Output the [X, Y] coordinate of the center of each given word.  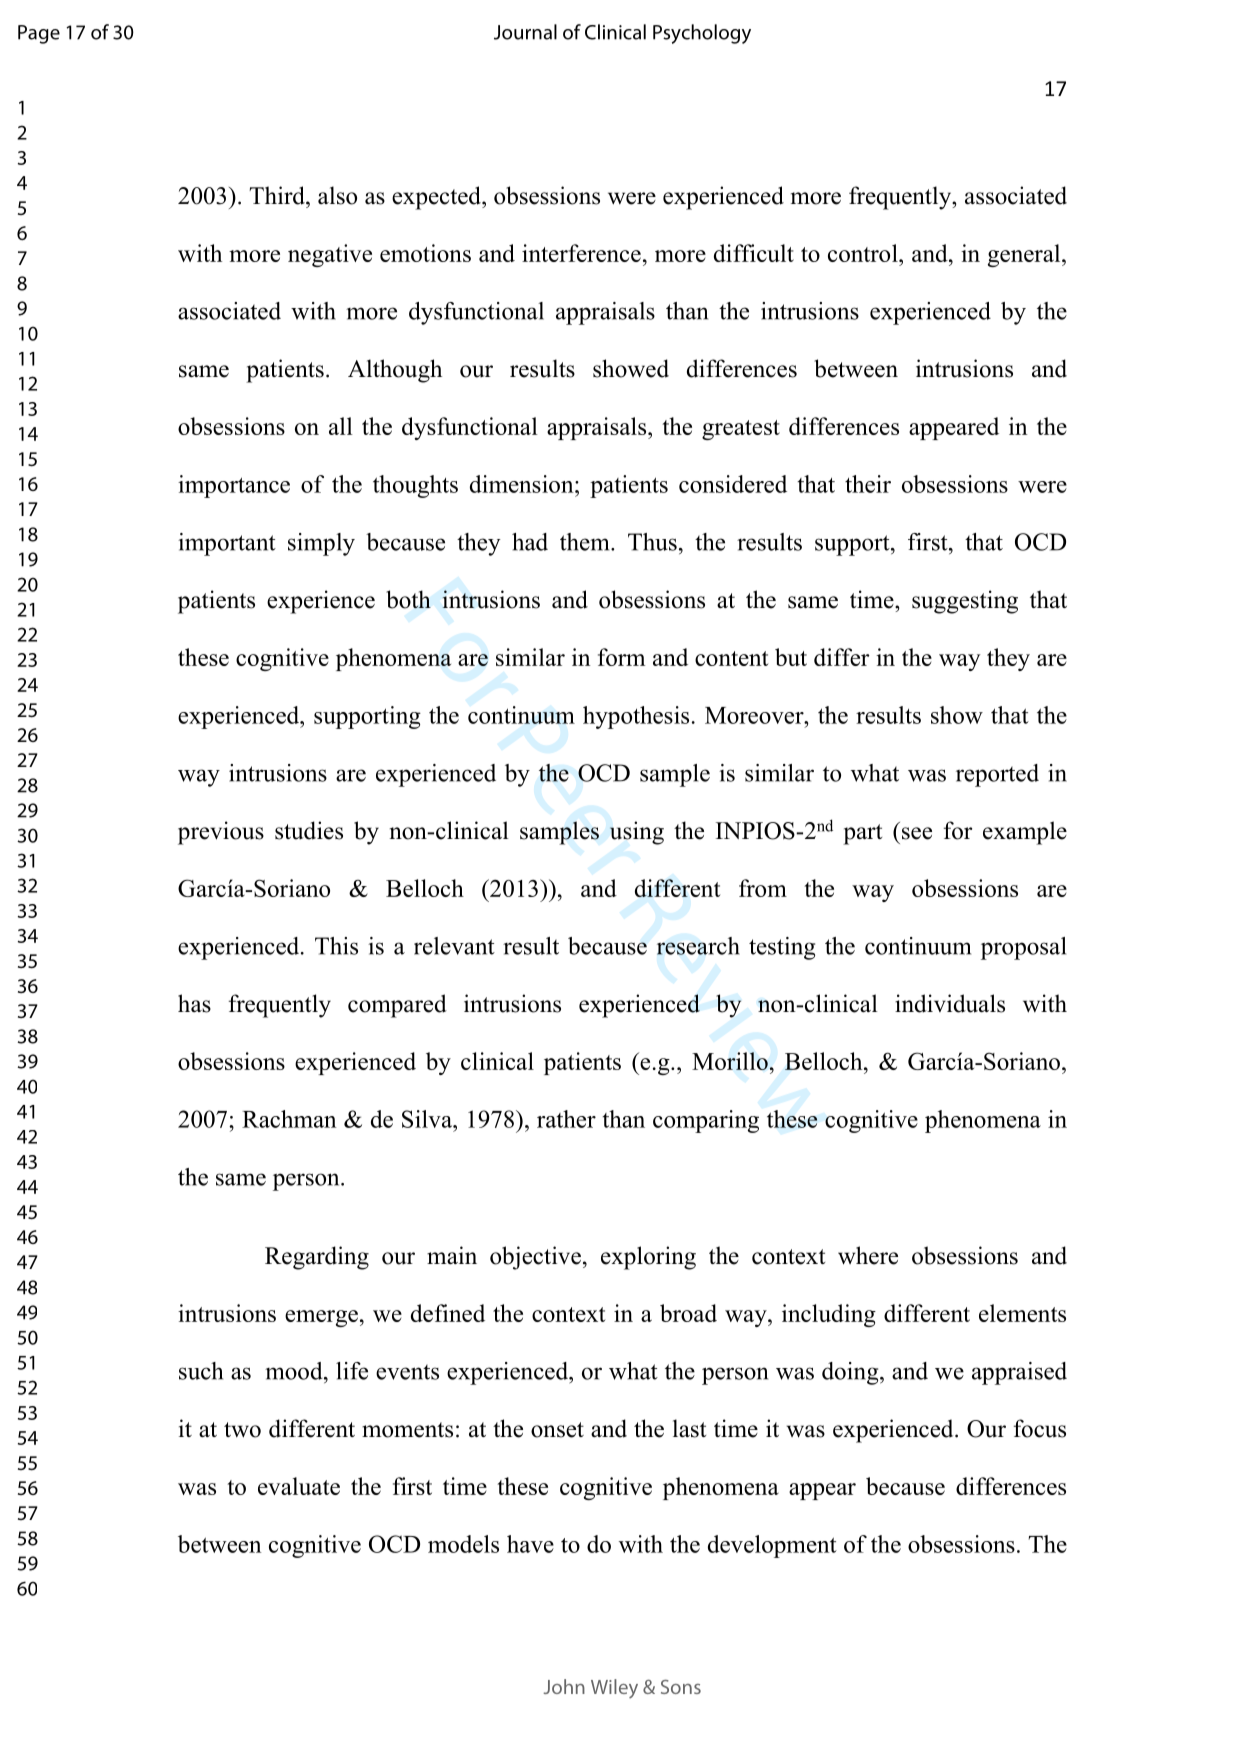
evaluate [299, 1486]
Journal [525, 32]
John [564, 1686]
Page [39, 34]
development [772, 1546]
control [864, 253]
